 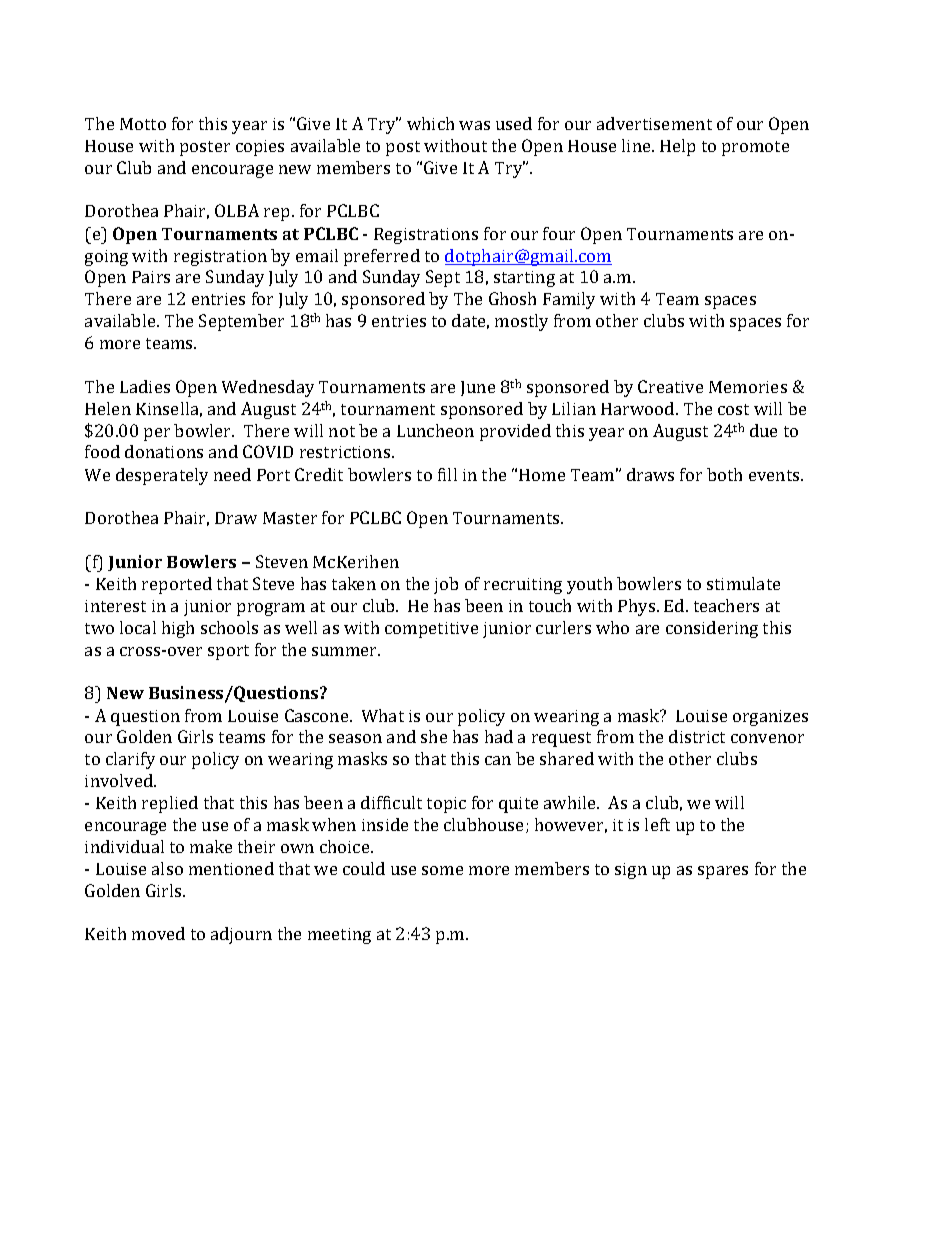 What do you see at coordinates (434, 736) in the document?
I see `she` at bounding box center [434, 736].
